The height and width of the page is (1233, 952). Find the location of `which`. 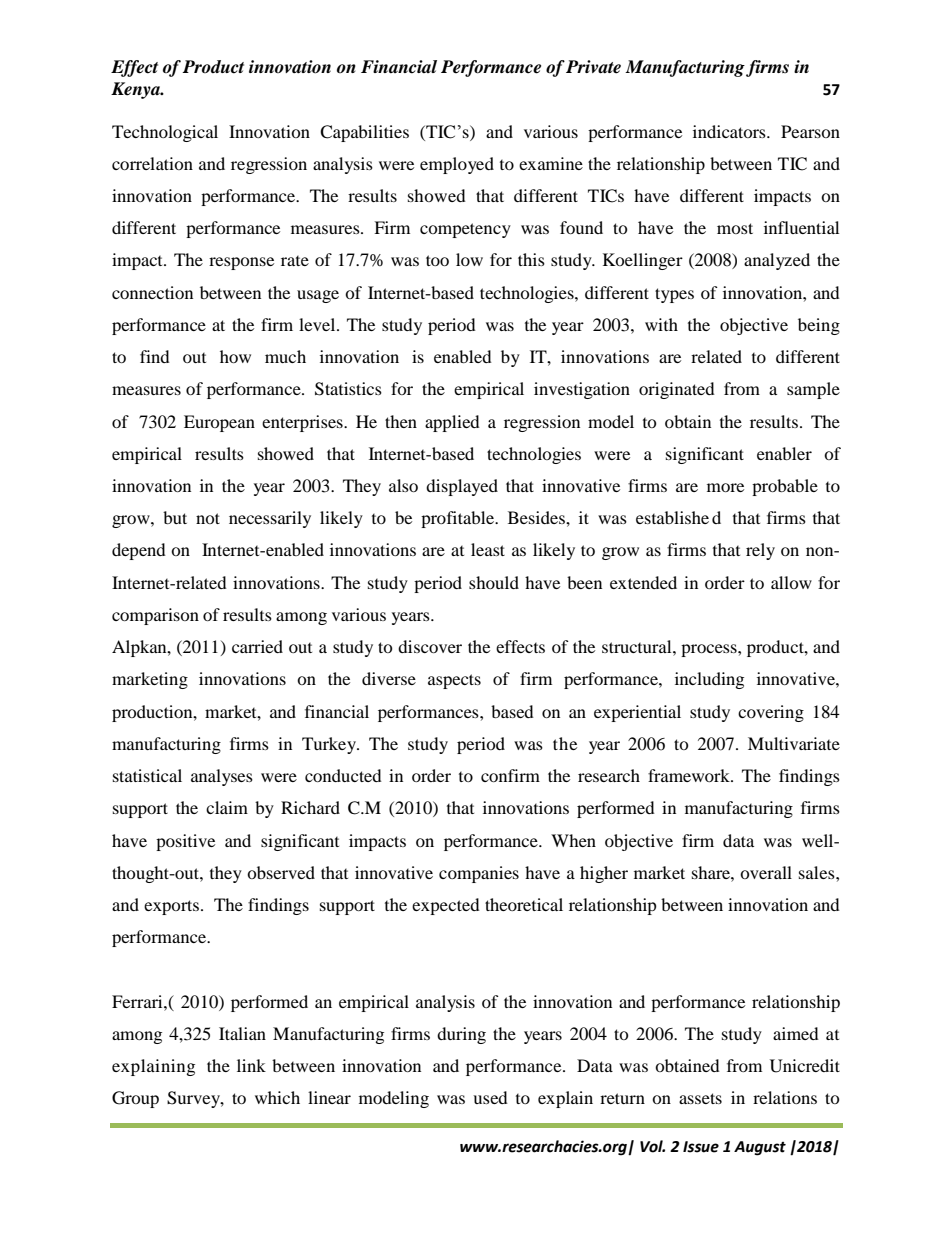

which is located at coordinates (277, 1097).
